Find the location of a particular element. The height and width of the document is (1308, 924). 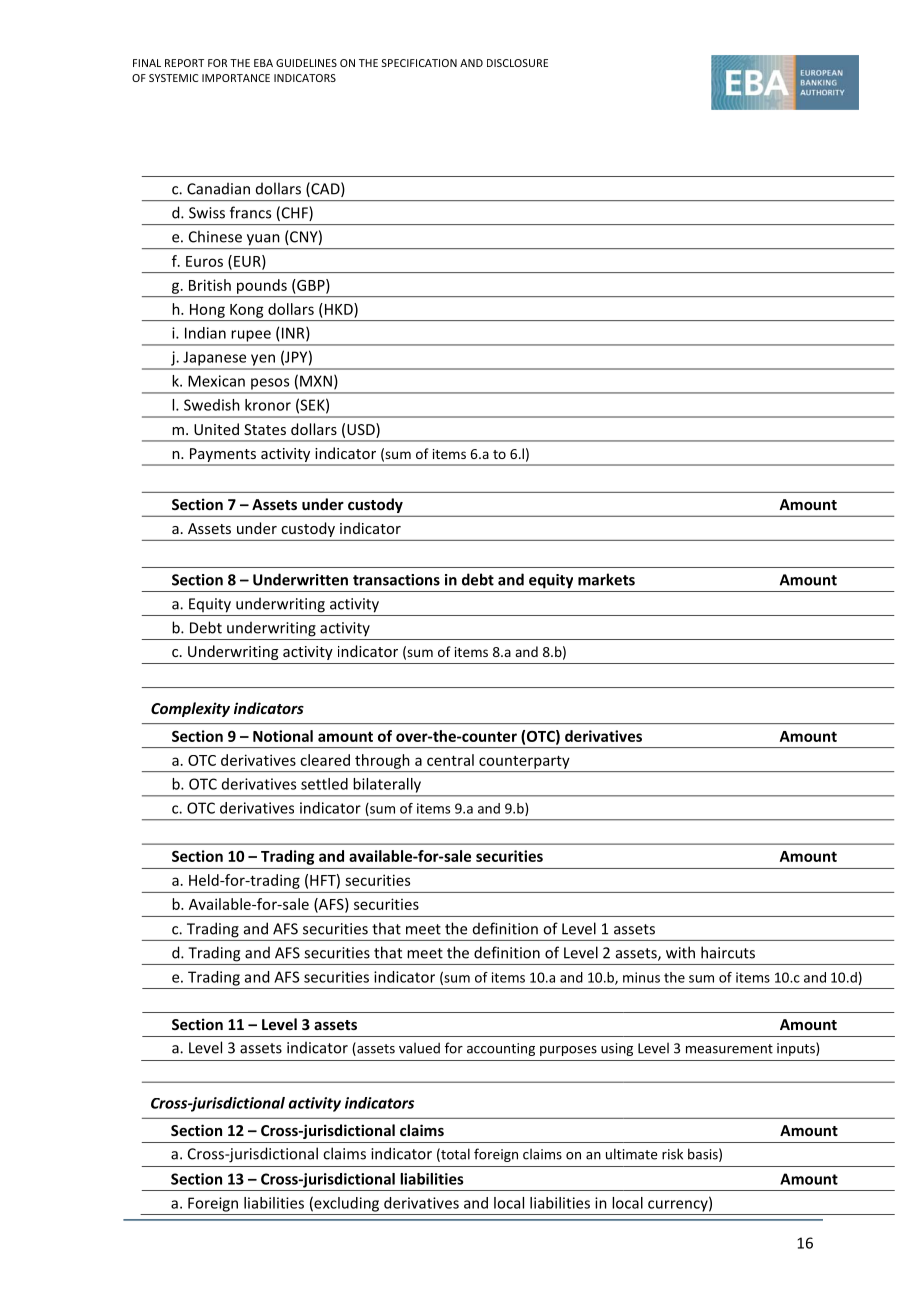

valued is located at coordinates (419, 1048).
